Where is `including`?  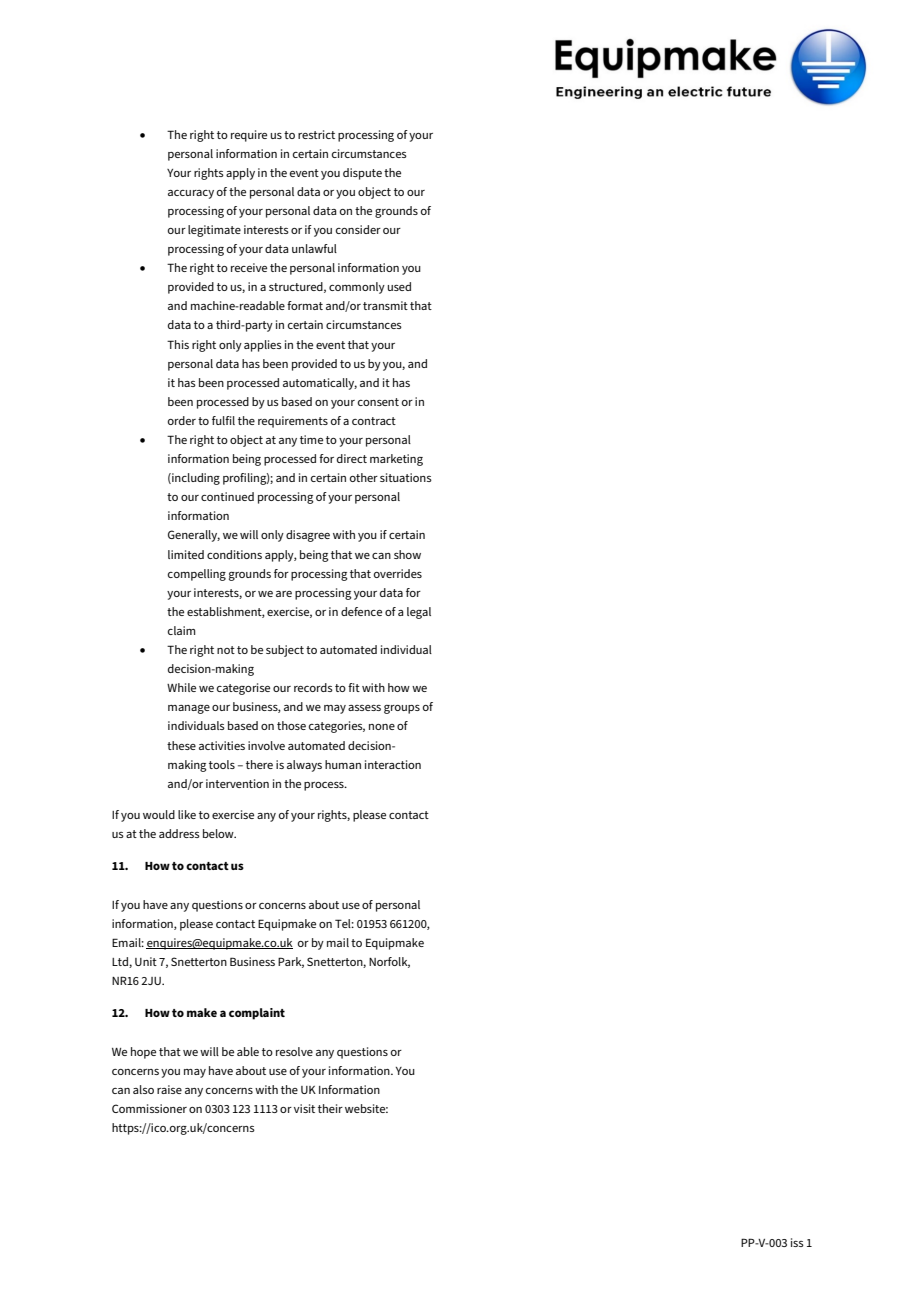 including is located at coordinates (195, 479).
